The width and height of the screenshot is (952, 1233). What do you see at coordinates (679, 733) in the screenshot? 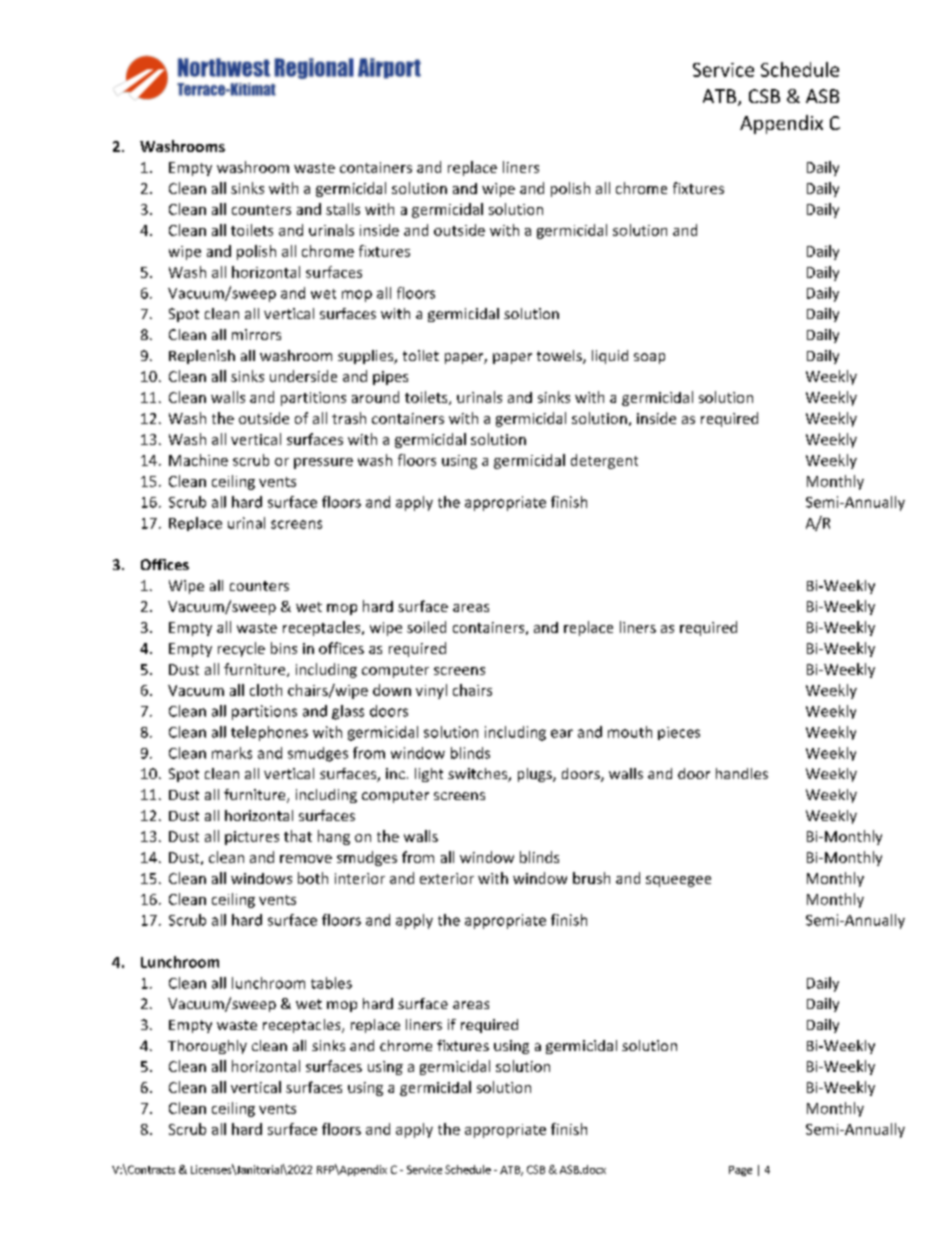
I see `pieces` at bounding box center [679, 733].
